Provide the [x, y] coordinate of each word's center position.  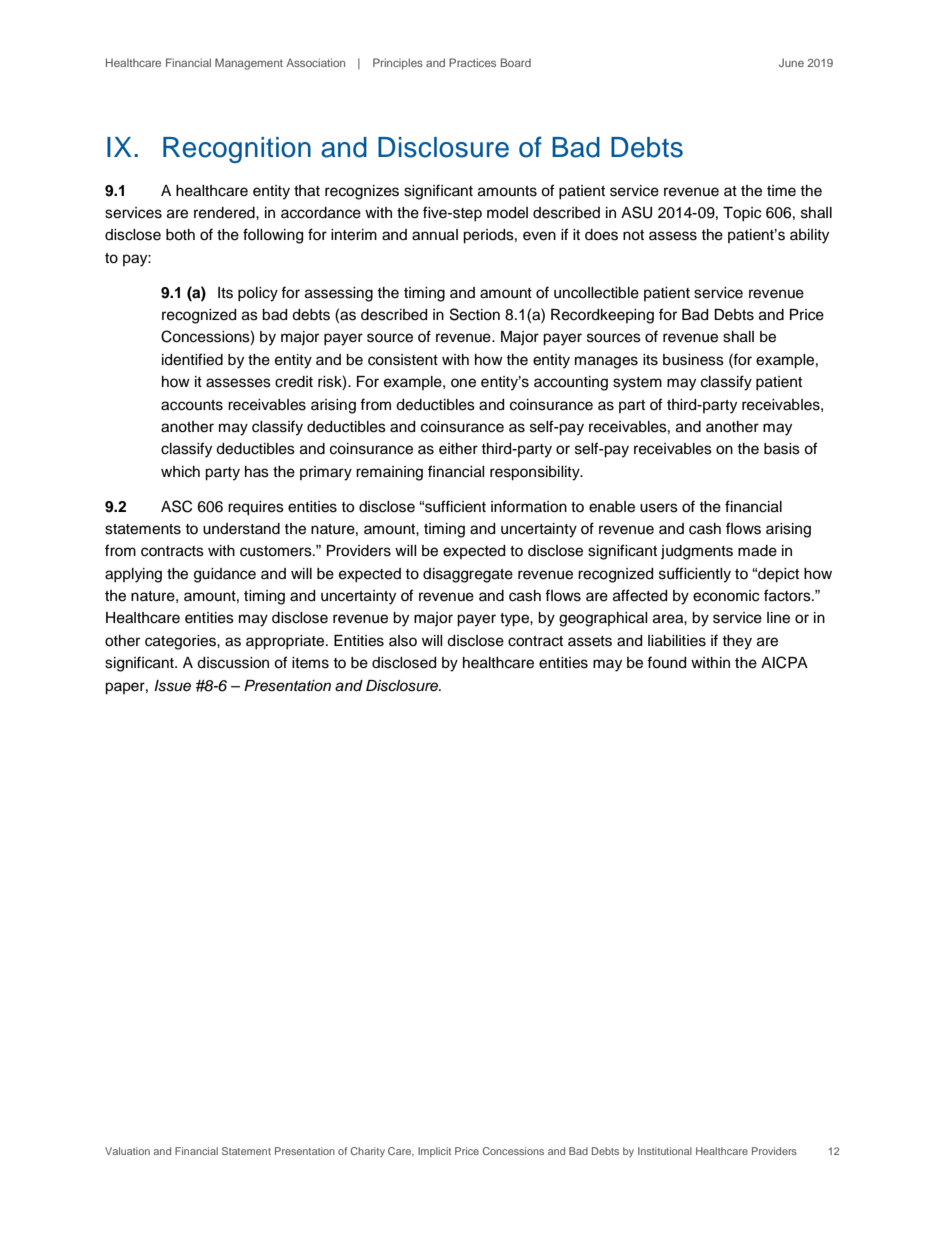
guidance [225, 575]
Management [249, 64]
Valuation [127, 1151]
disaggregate [468, 575]
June [791, 62]
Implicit [434, 1152]
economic [726, 596]
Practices [472, 62]
